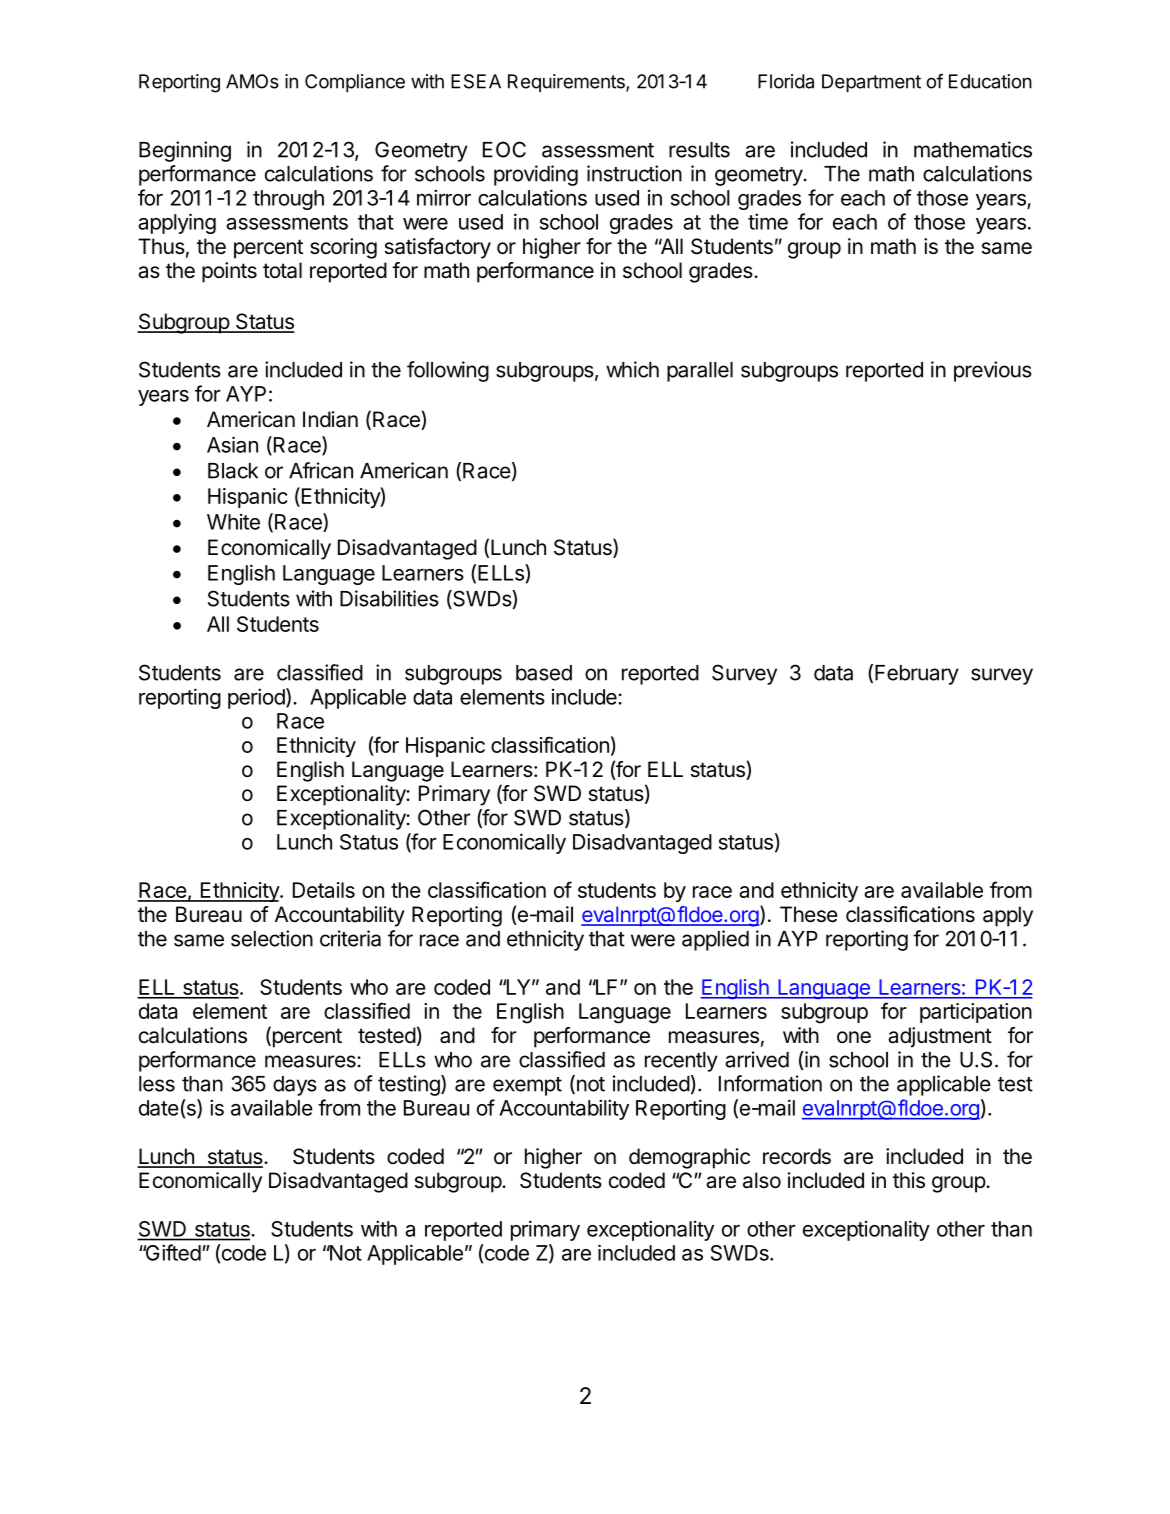  I want to click on which, so click(632, 369).
